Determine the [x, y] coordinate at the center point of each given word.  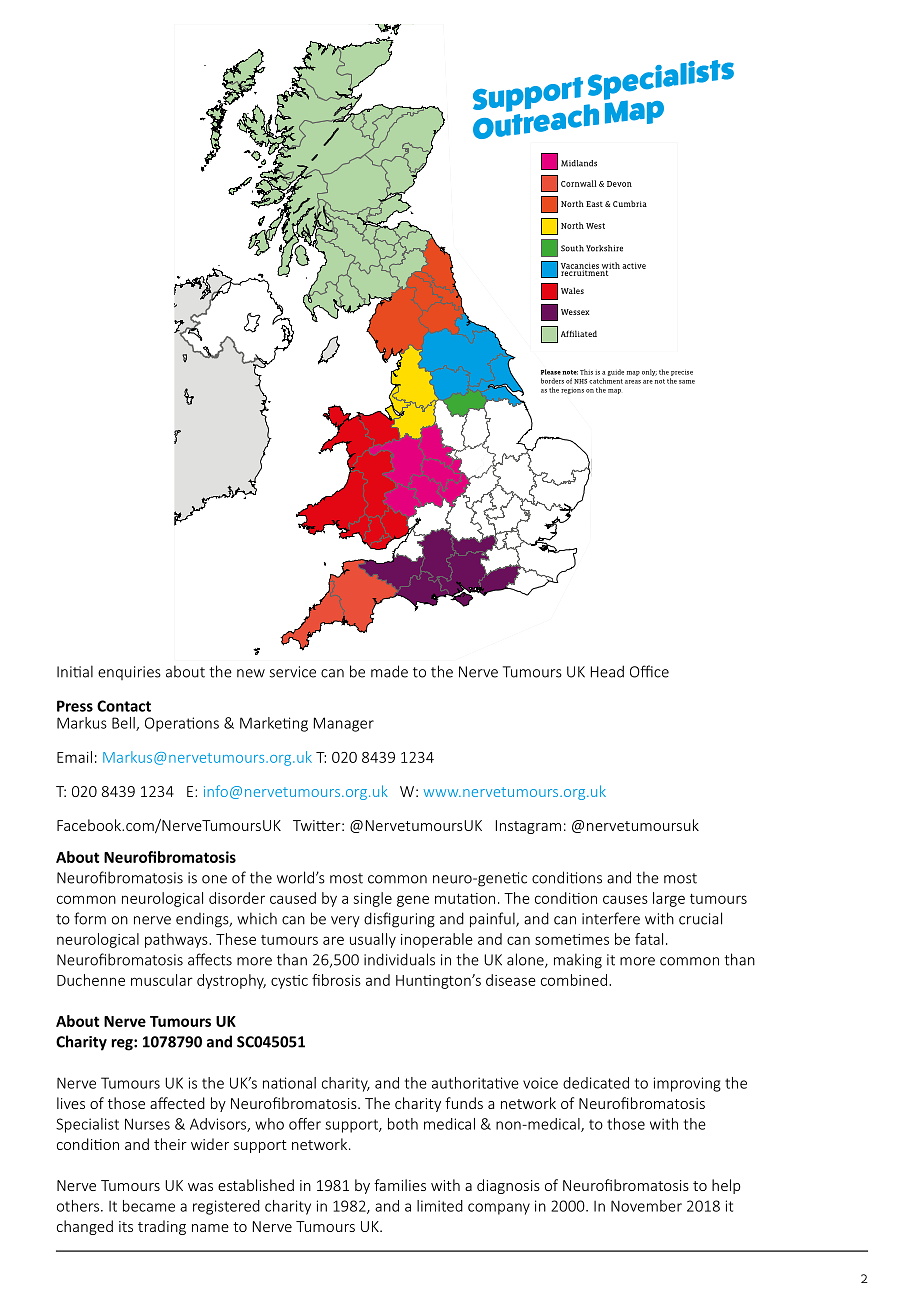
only [649, 372]
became [149, 1206]
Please [551, 372]
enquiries [129, 673]
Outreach [536, 120]
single [373, 899]
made [389, 671]
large [669, 899]
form [90, 918]
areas [633, 382]
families [400, 1185]
